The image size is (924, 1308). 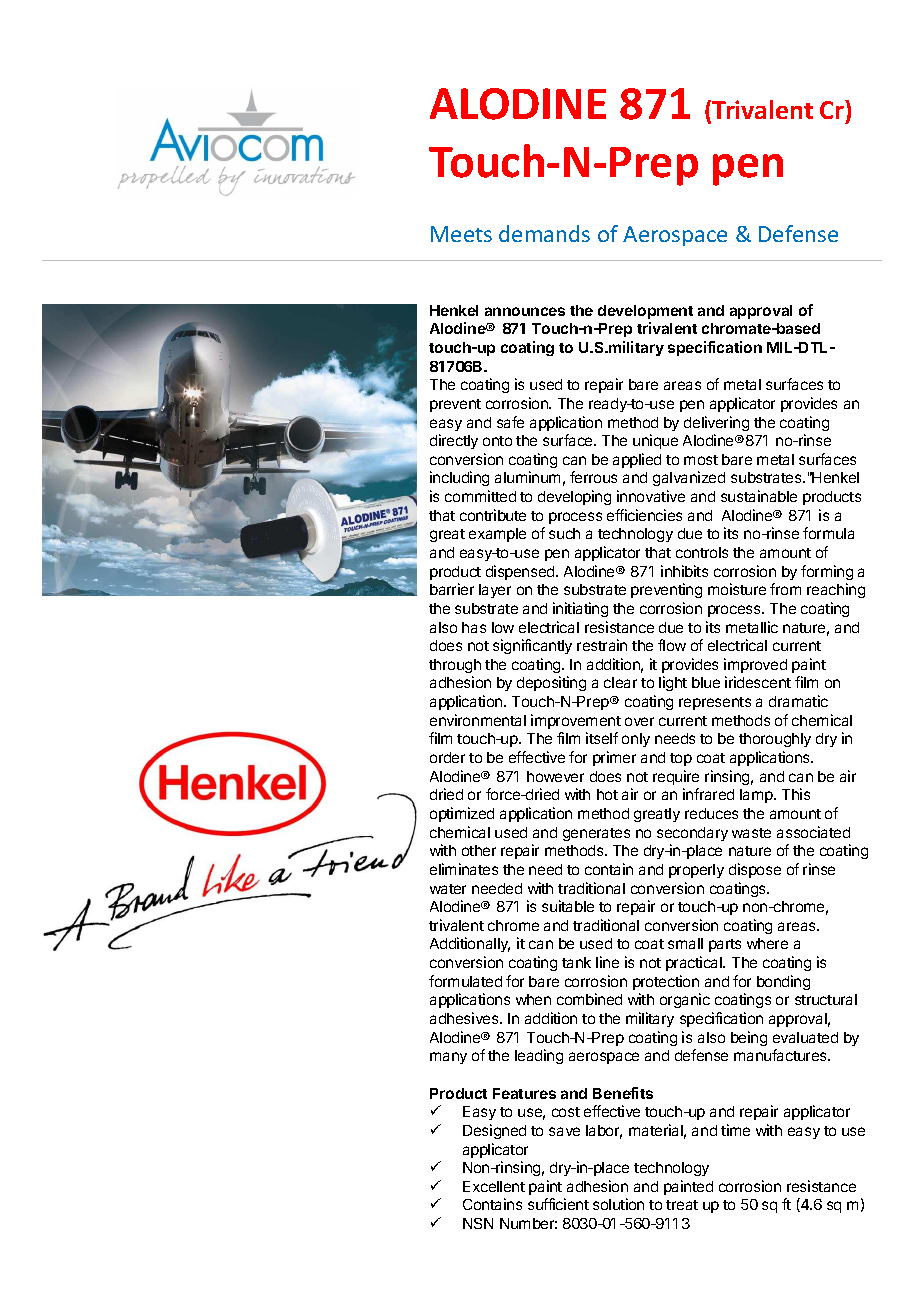 I want to click on environmental, so click(x=478, y=720).
